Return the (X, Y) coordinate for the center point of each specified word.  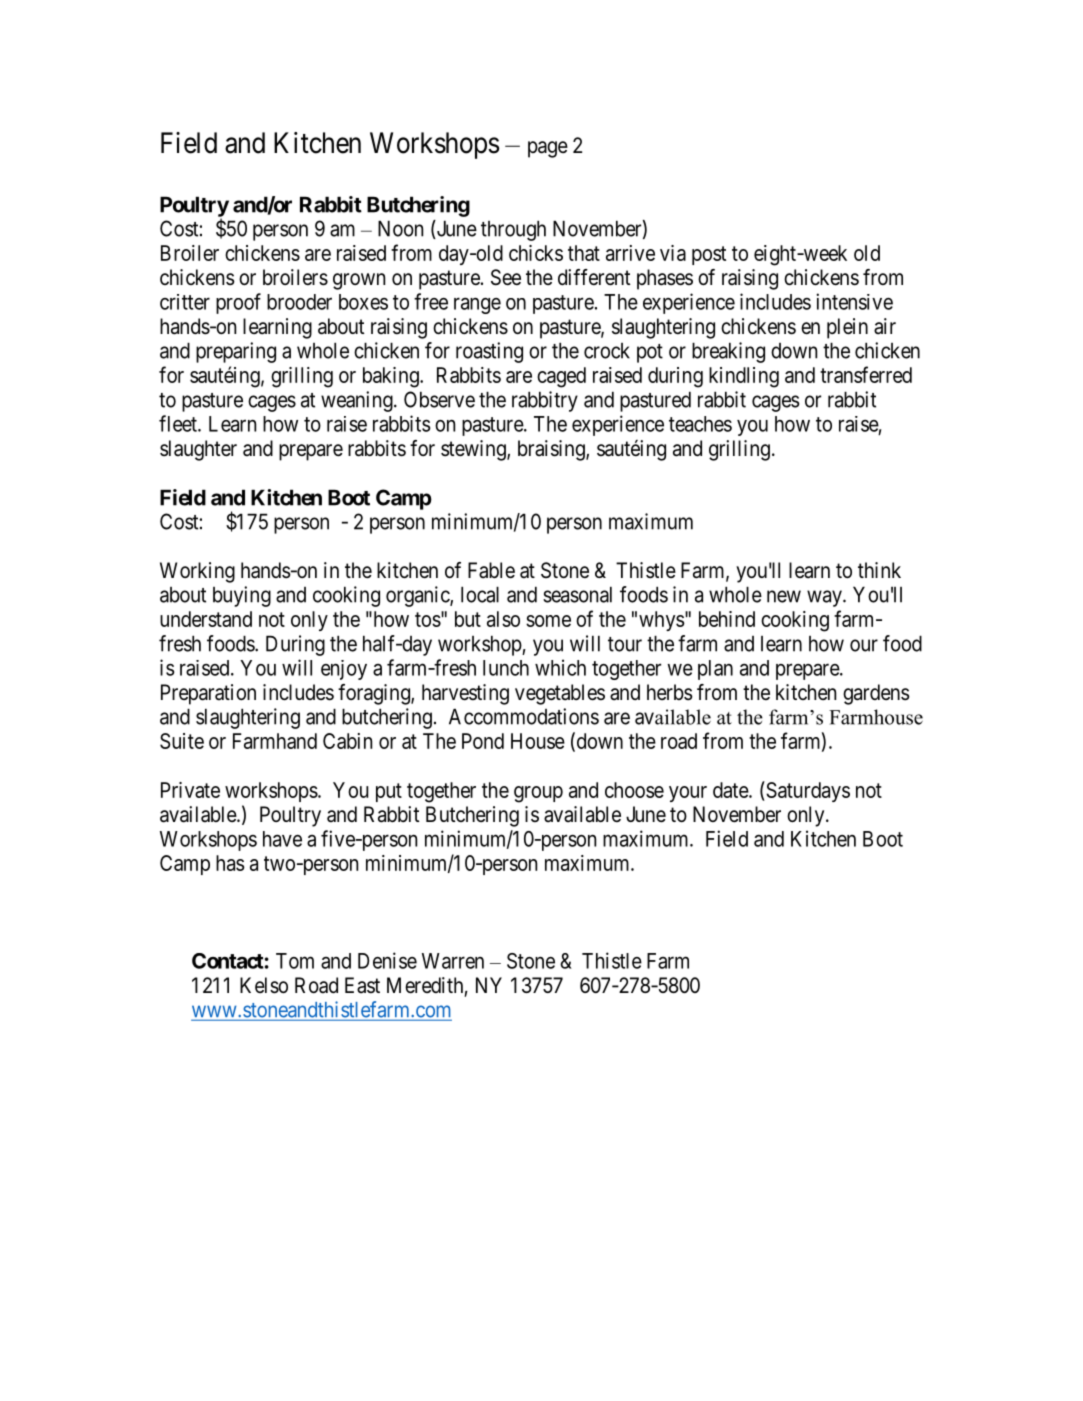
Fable (491, 570)
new (784, 596)
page (548, 149)
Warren (453, 961)
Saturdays (807, 791)
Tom (295, 961)
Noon (400, 228)
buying (242, 596)
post (709, 255)
